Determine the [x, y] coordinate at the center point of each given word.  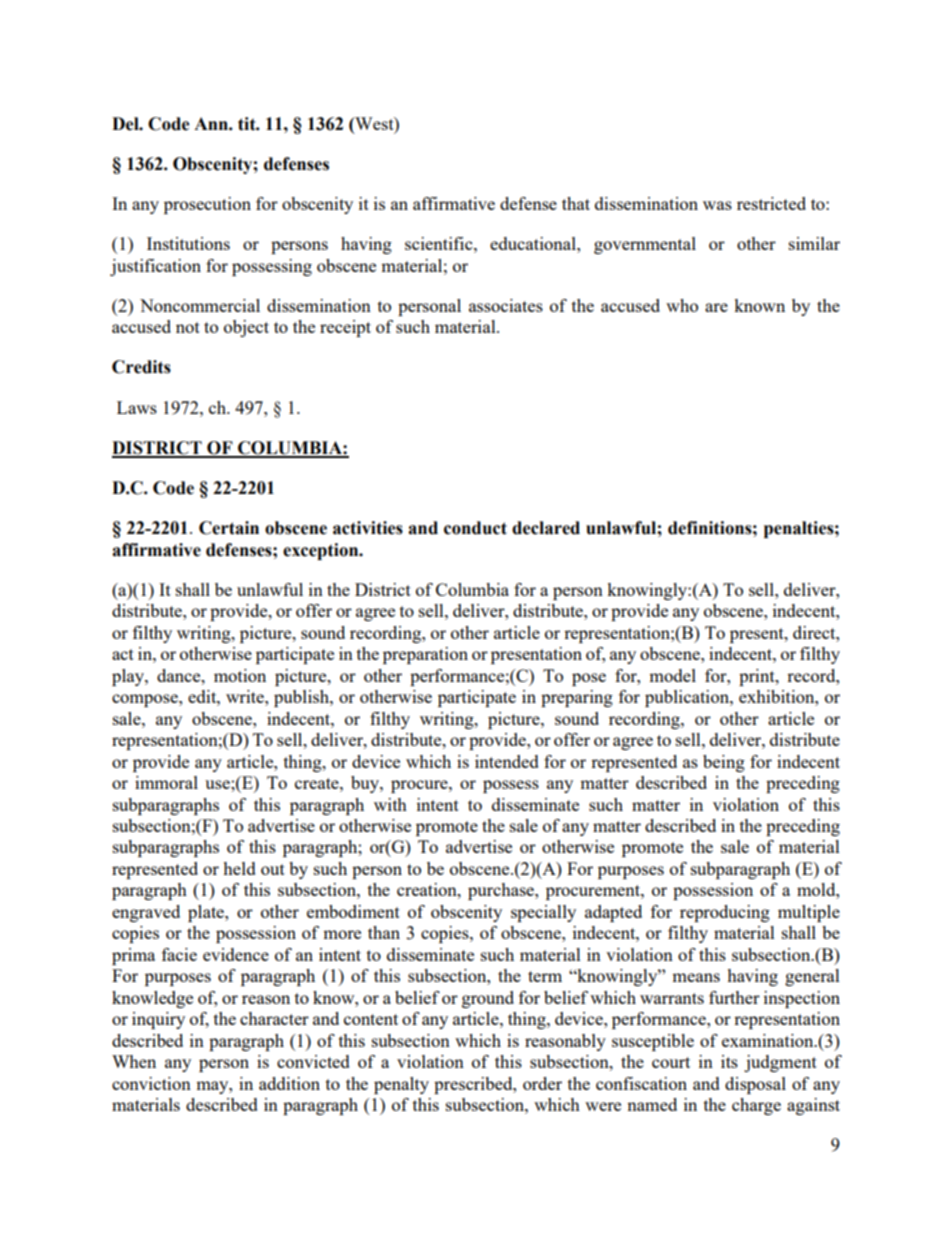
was [717, 205]
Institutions [188, 243]
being [724, 763]
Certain [229, 528]
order [542, 1083]
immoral [166, 782]
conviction [151, 1083]
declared [546, 528]
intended [507, 761]
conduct [475, 528]
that [576, 203]
